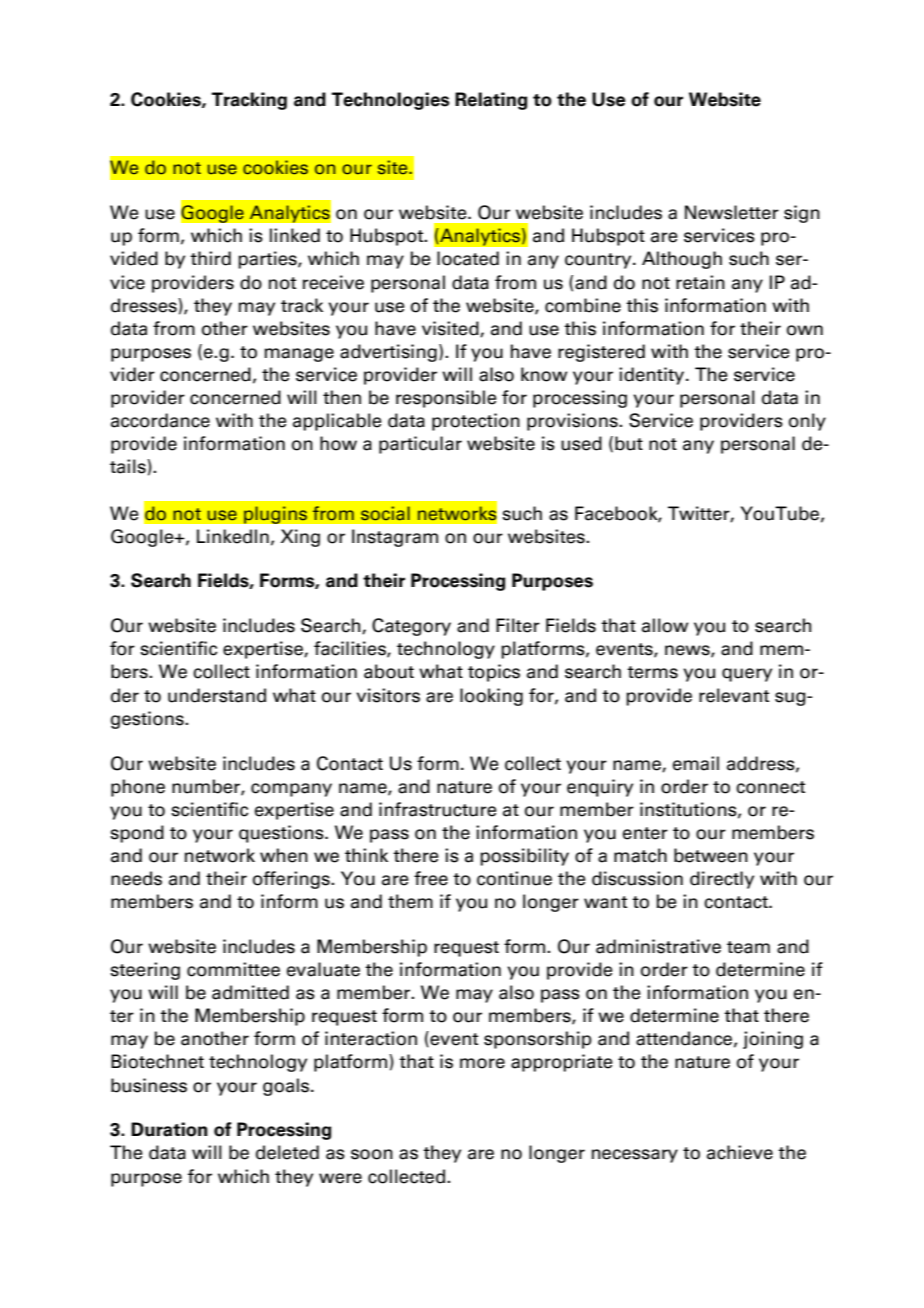 This image has width=924, height=1308. Describe the element at coordinates (653, 376) in the image. I see `identity` at that location.
